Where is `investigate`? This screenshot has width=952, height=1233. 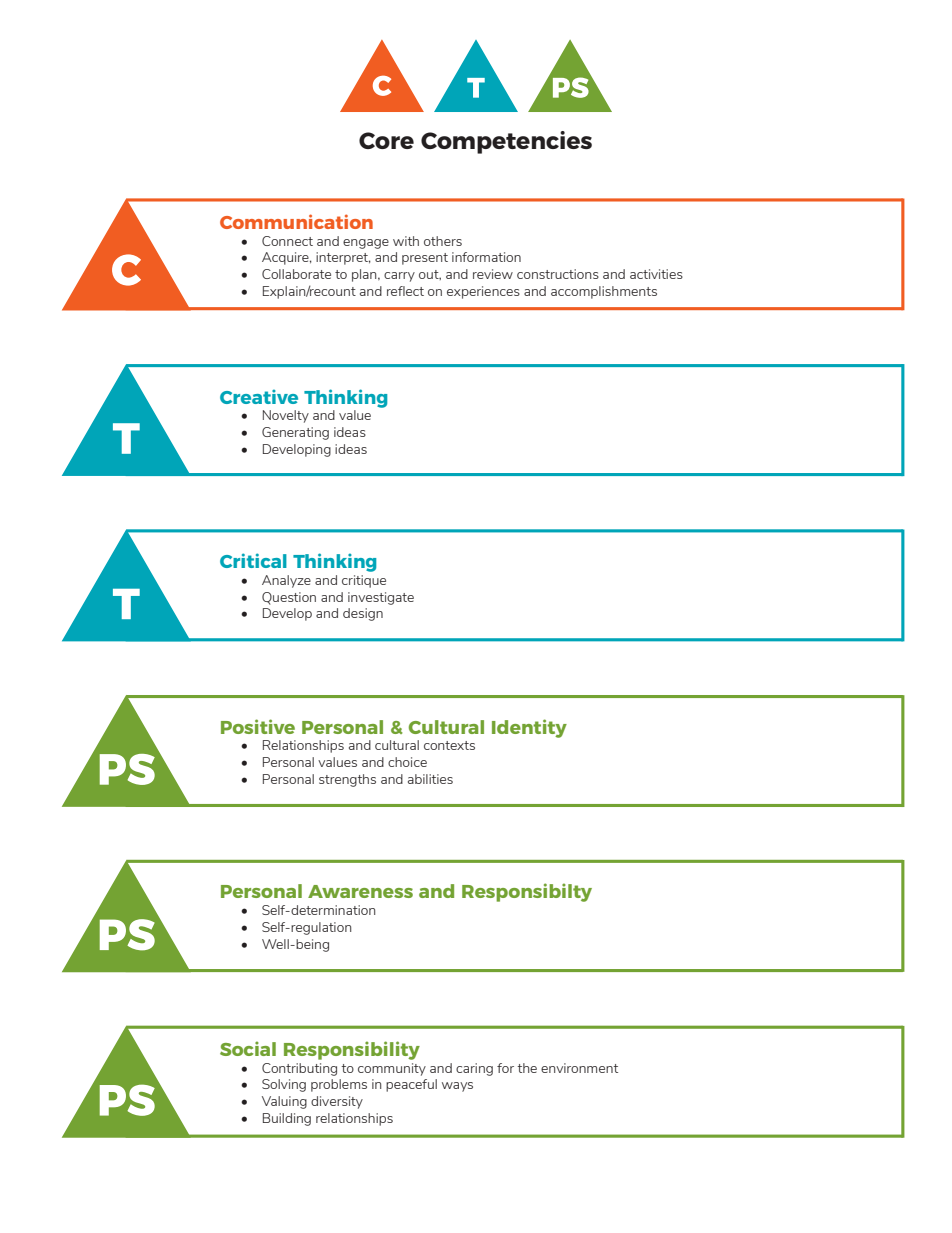 investigate is located at coordinates (381, 598).
